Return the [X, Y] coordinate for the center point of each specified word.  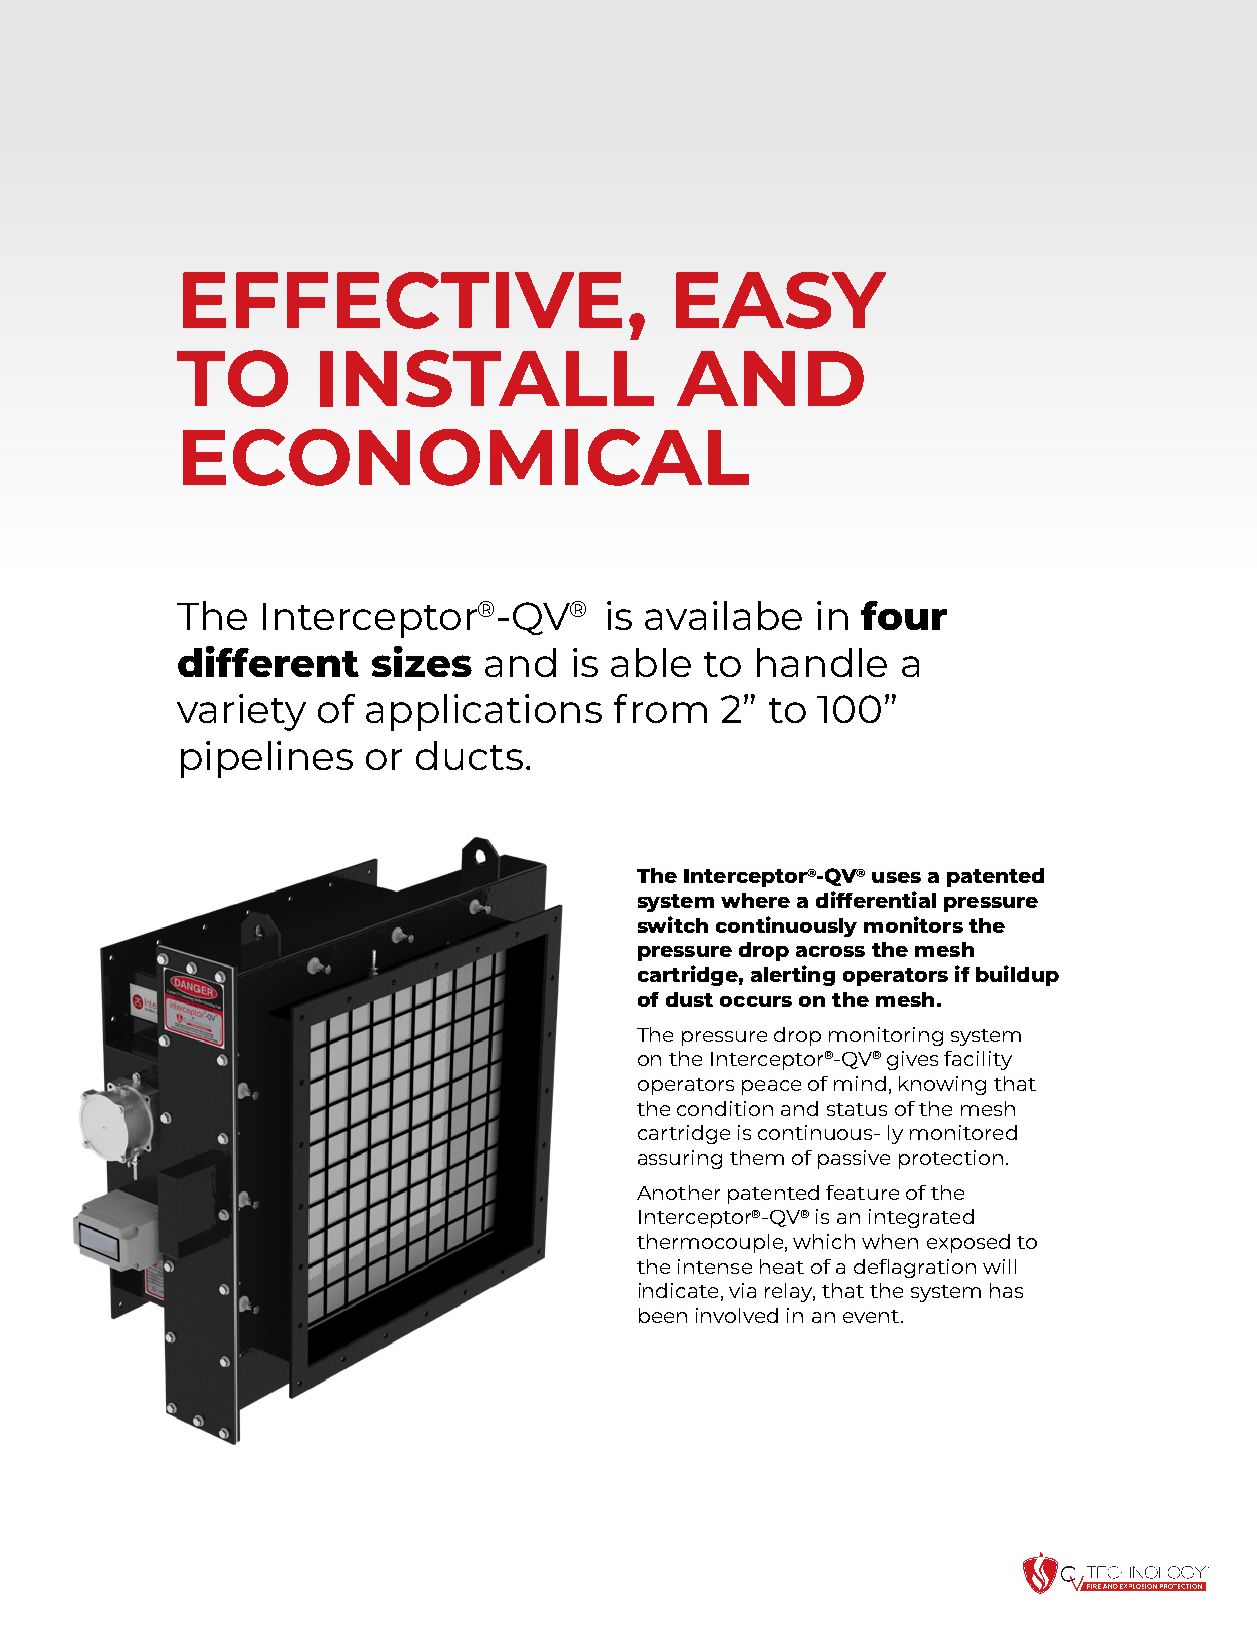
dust [689, 999]
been [663, 1315]
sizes [422, 661]
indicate [678, 1290]
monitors [913, 924]
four [904, 615]
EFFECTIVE [402, 300]
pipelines [267, 759]
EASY [781, 300]
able [651, 662]
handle [822, 662]
